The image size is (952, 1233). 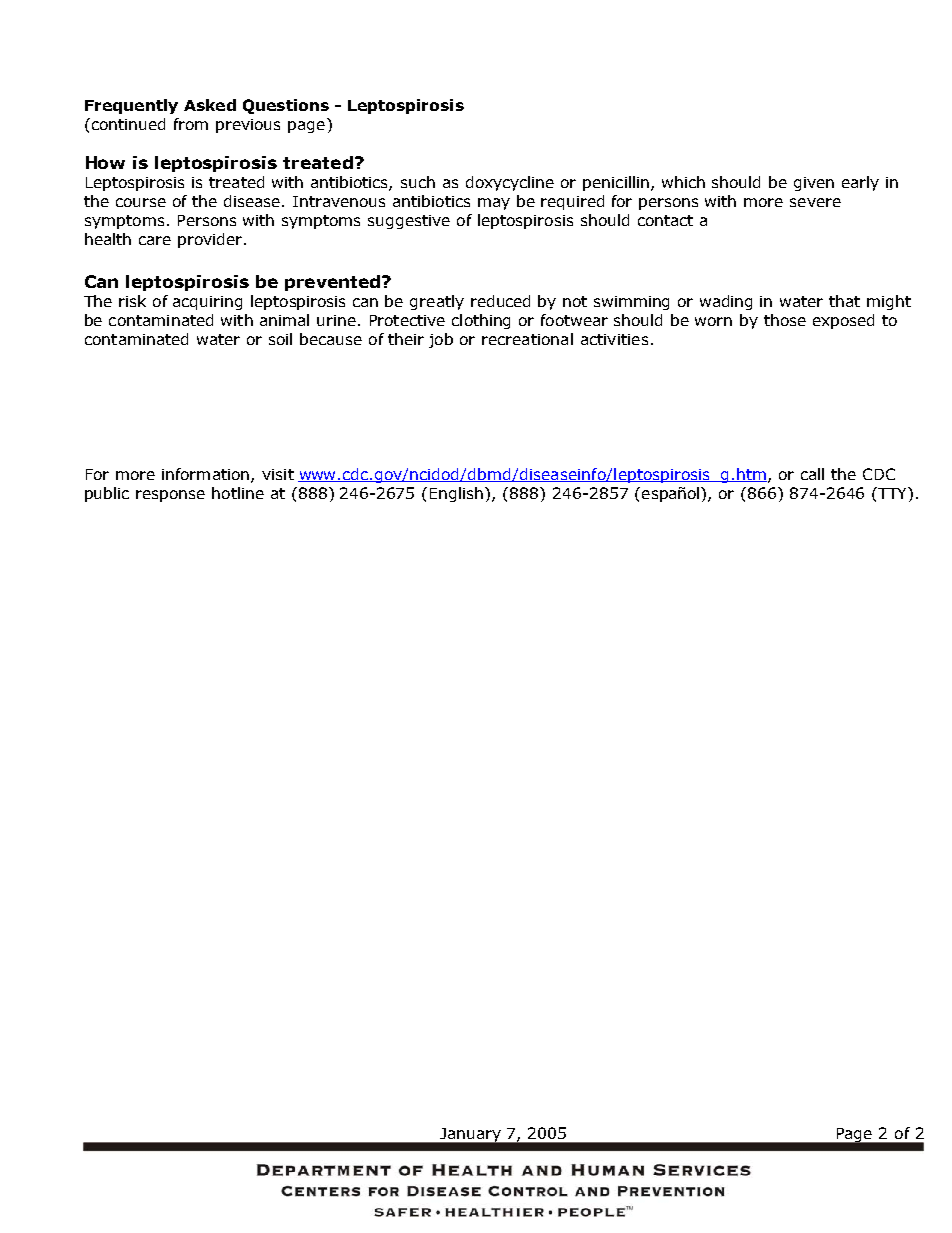 I want to click on from, so click(x=191, y=124).
